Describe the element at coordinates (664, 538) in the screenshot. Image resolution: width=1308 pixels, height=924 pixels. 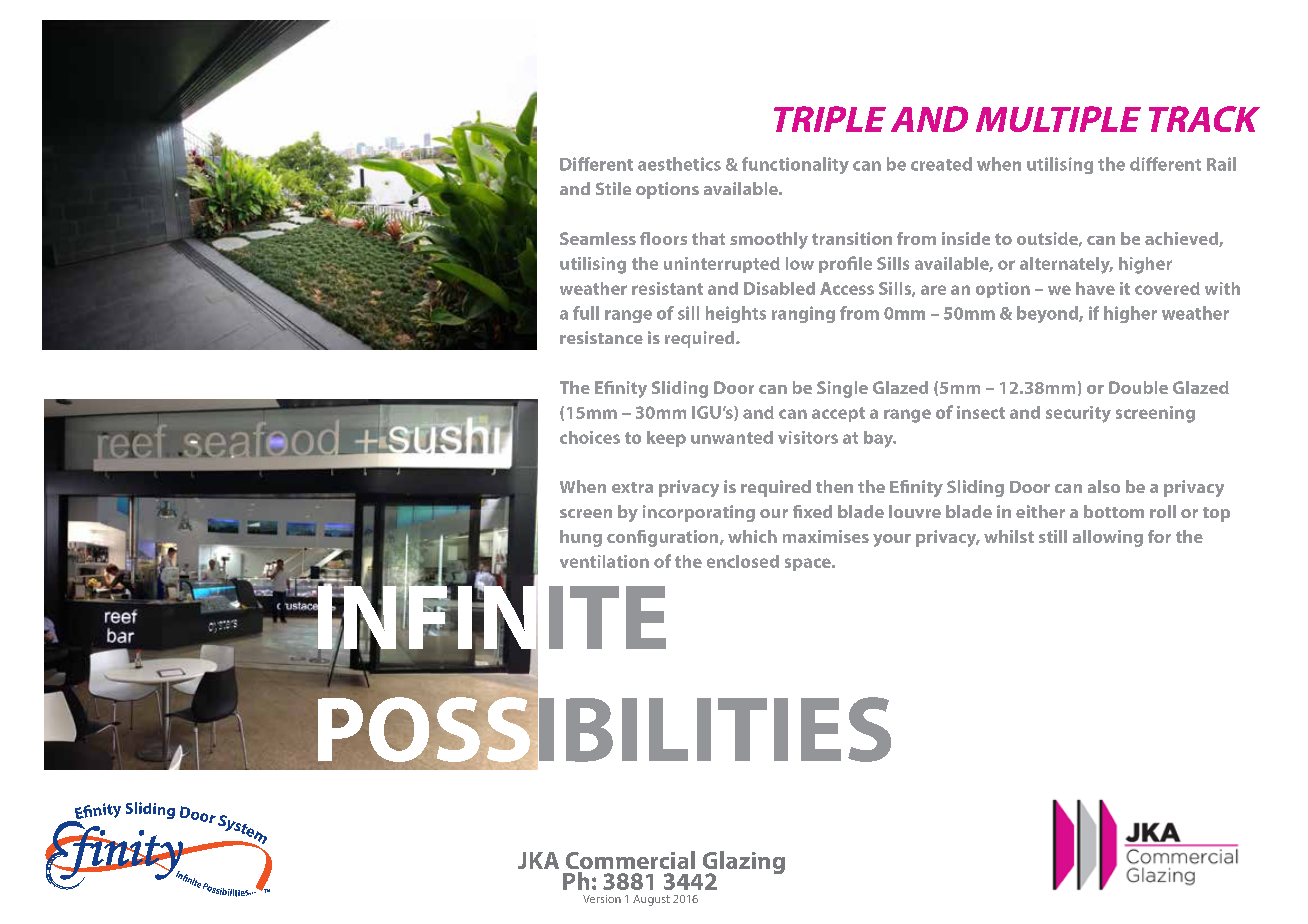
I see `configuration` at that location.
